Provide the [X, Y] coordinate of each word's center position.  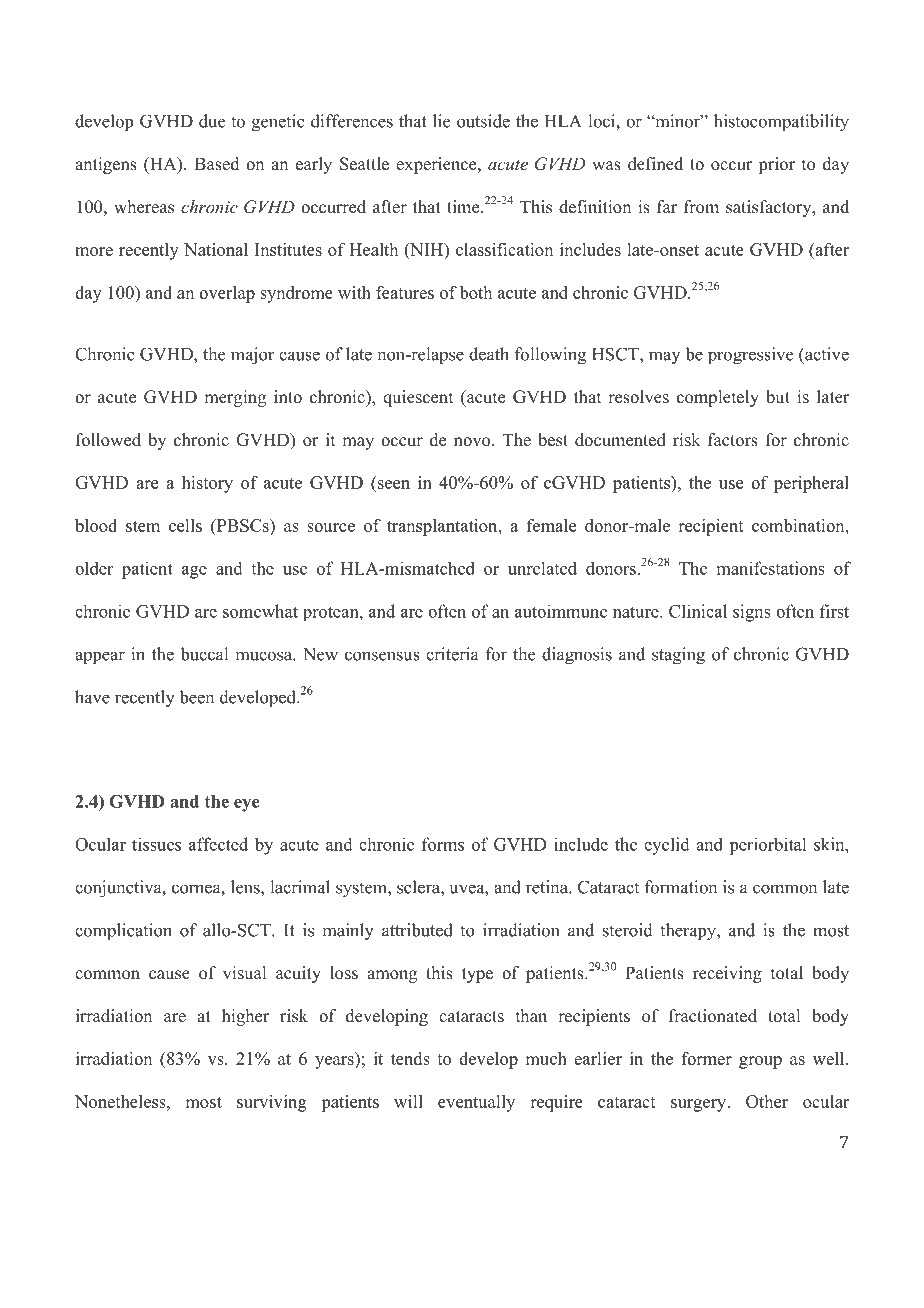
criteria [452, 654]
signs [752, 613]
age [194, 572]
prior [776, 165]
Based [217, 164]
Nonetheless [121, 1101]
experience [437, 165]
